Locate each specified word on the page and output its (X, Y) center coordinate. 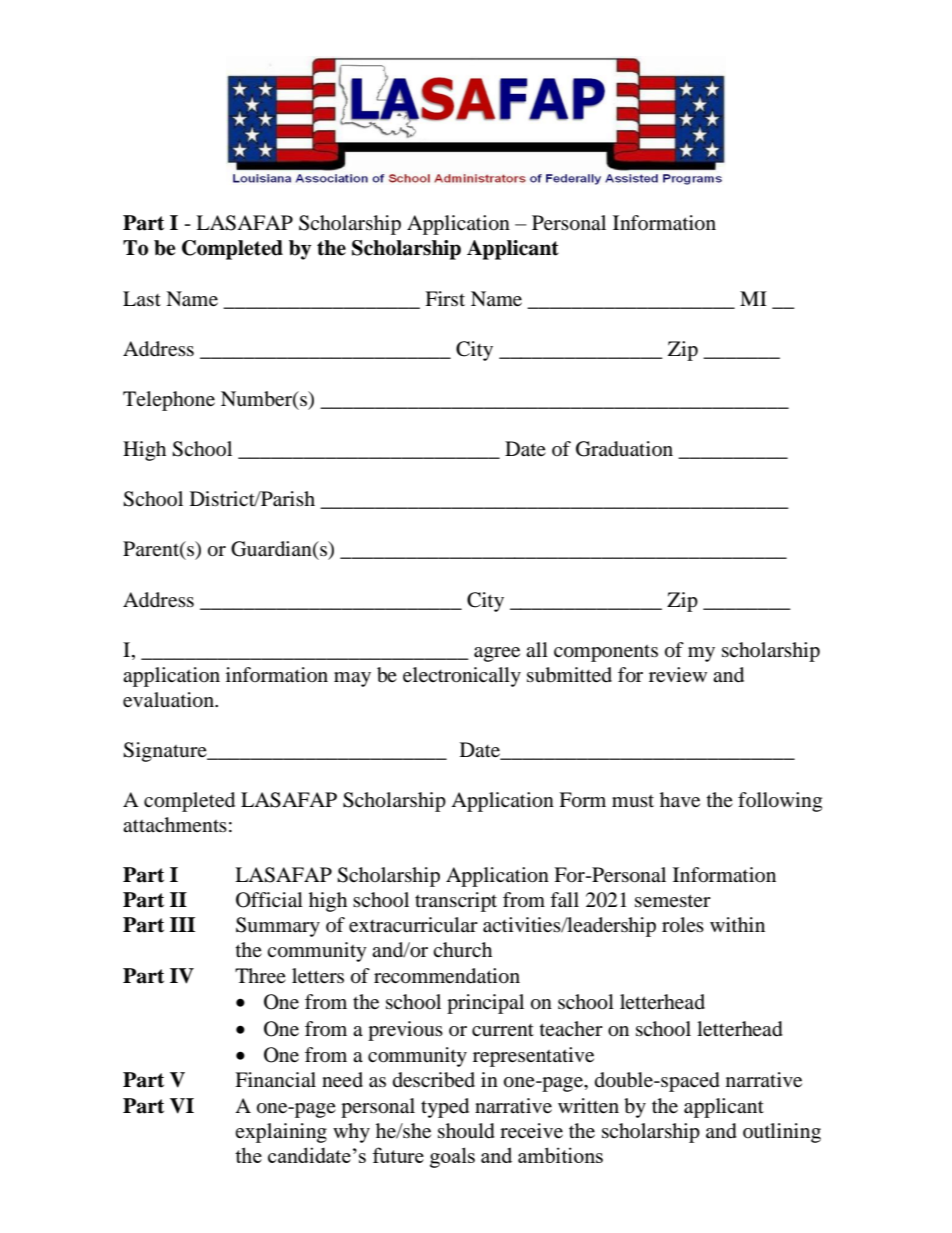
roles (683, 925)
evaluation (169, 700)
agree (497, 654)
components (606, 653)
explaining (281, 1133)
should (466, 1131)
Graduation (624, 449)
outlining (782, 1133)
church (462, 949)
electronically (462, 677)
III (182, 924)
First (445, 298)
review (678, 674)
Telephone (169, 401)
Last (142, 298)
